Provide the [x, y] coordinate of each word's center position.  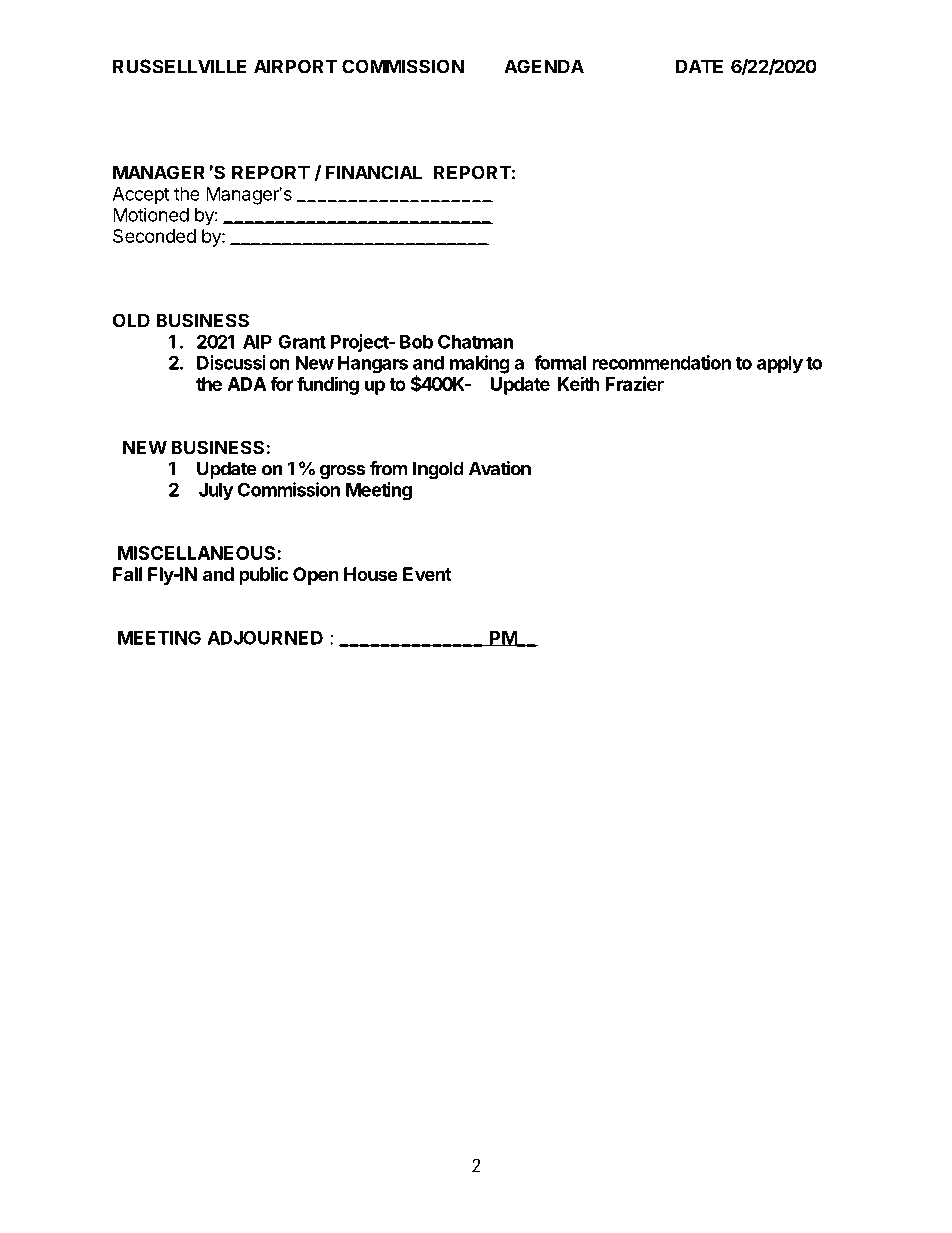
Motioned [151, 214]
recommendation [661, 362]
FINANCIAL [373, 172]
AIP [257, 342]
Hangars [373, 365]
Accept [141, 196]
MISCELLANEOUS [196, 553]
